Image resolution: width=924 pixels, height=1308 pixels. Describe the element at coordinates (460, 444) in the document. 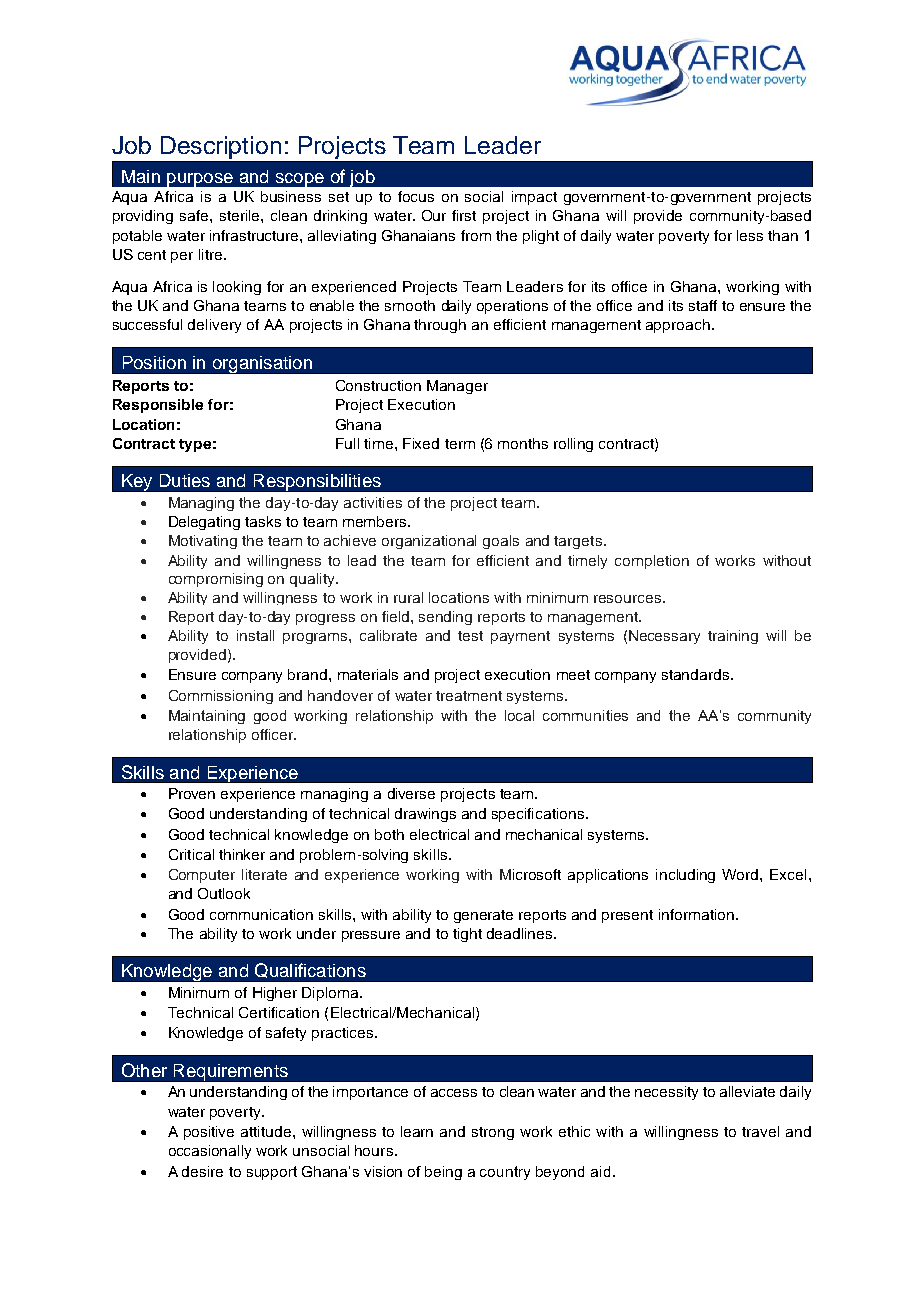

I see `term` at that location.
